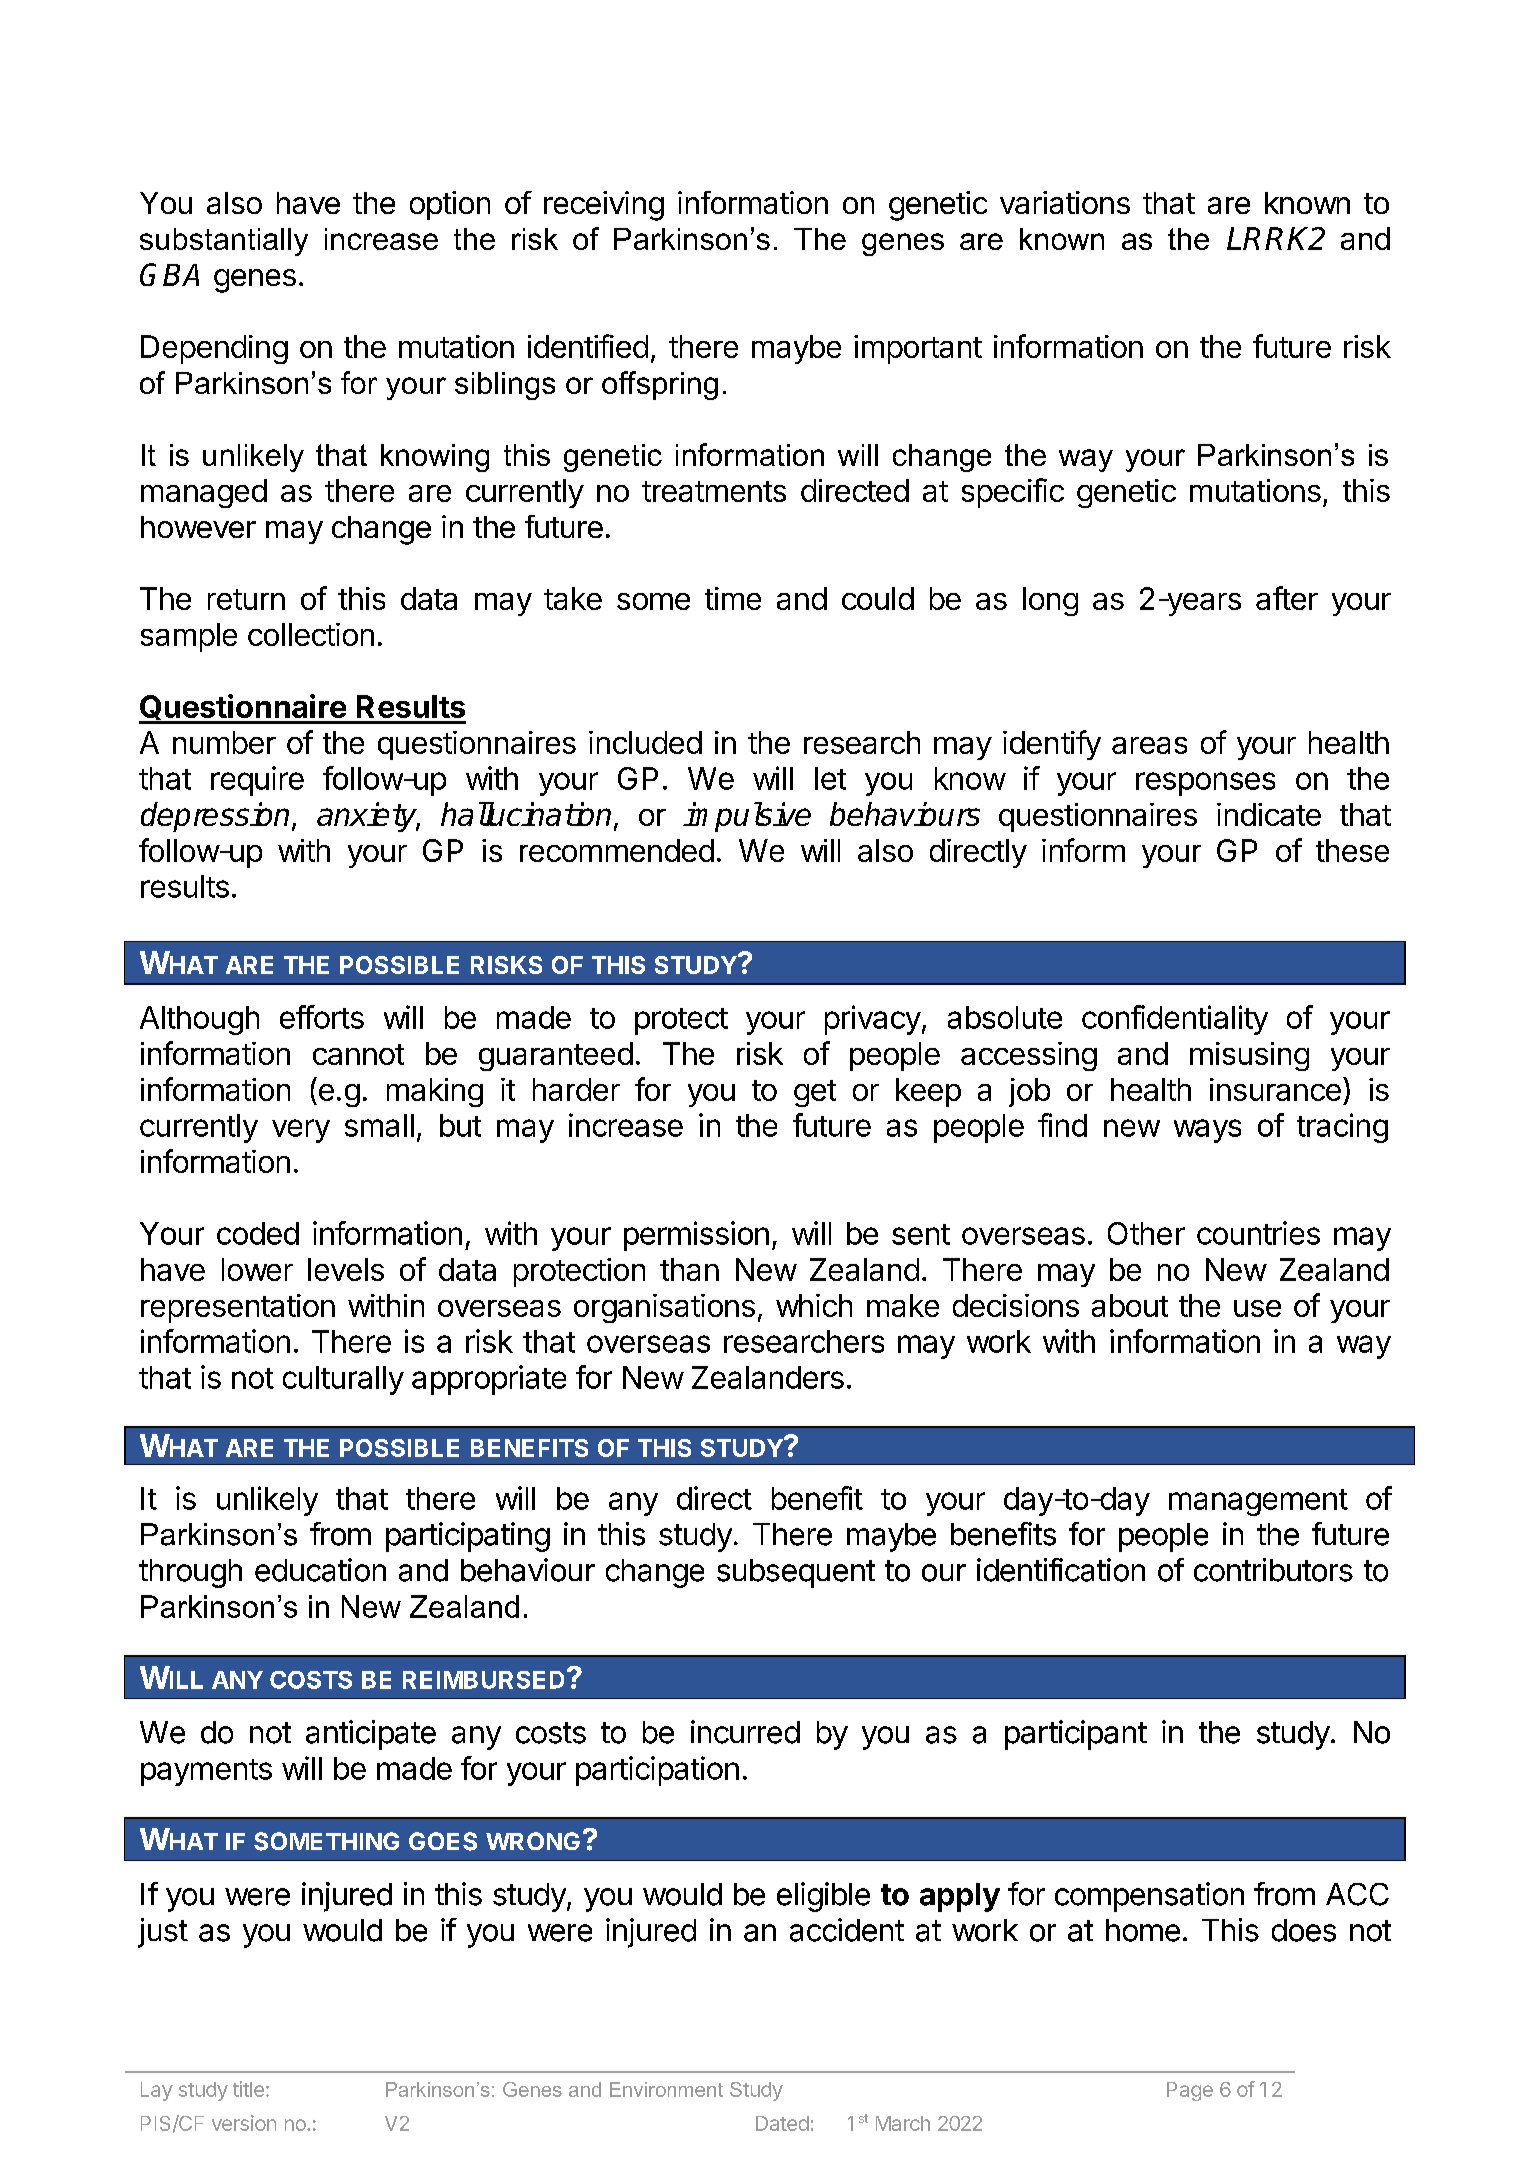 Image resolution: width=1529 pixels, height=2164 pixels. Describe the element at coordinates (604, 206) in the image. I see `receiving` at that location.
